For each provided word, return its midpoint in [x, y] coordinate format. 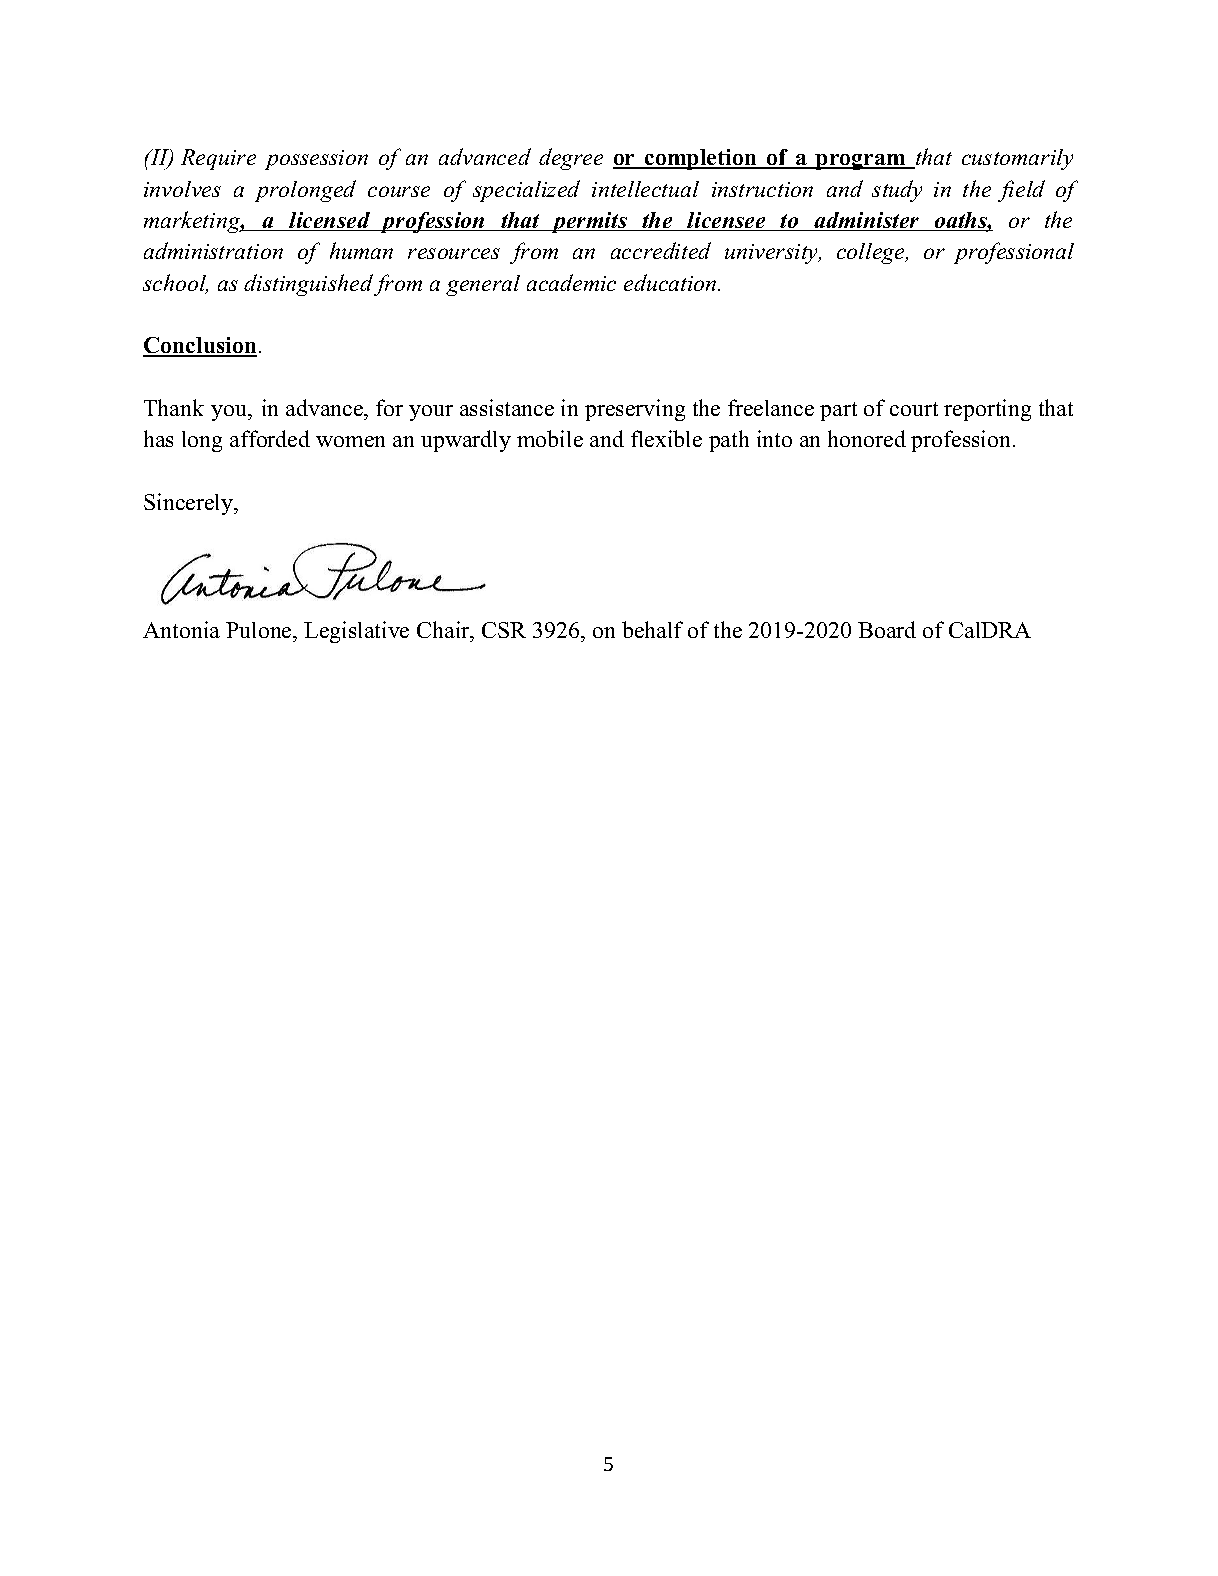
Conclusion [200, 347]
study [897, 191]
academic [571, 282]
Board [887, 629]
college [872, 253]
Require [218, 159]
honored [867, 438]
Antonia [181, 629]
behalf [652, 629]
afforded [270, 438]
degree [571, 159]
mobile [550, 438]
